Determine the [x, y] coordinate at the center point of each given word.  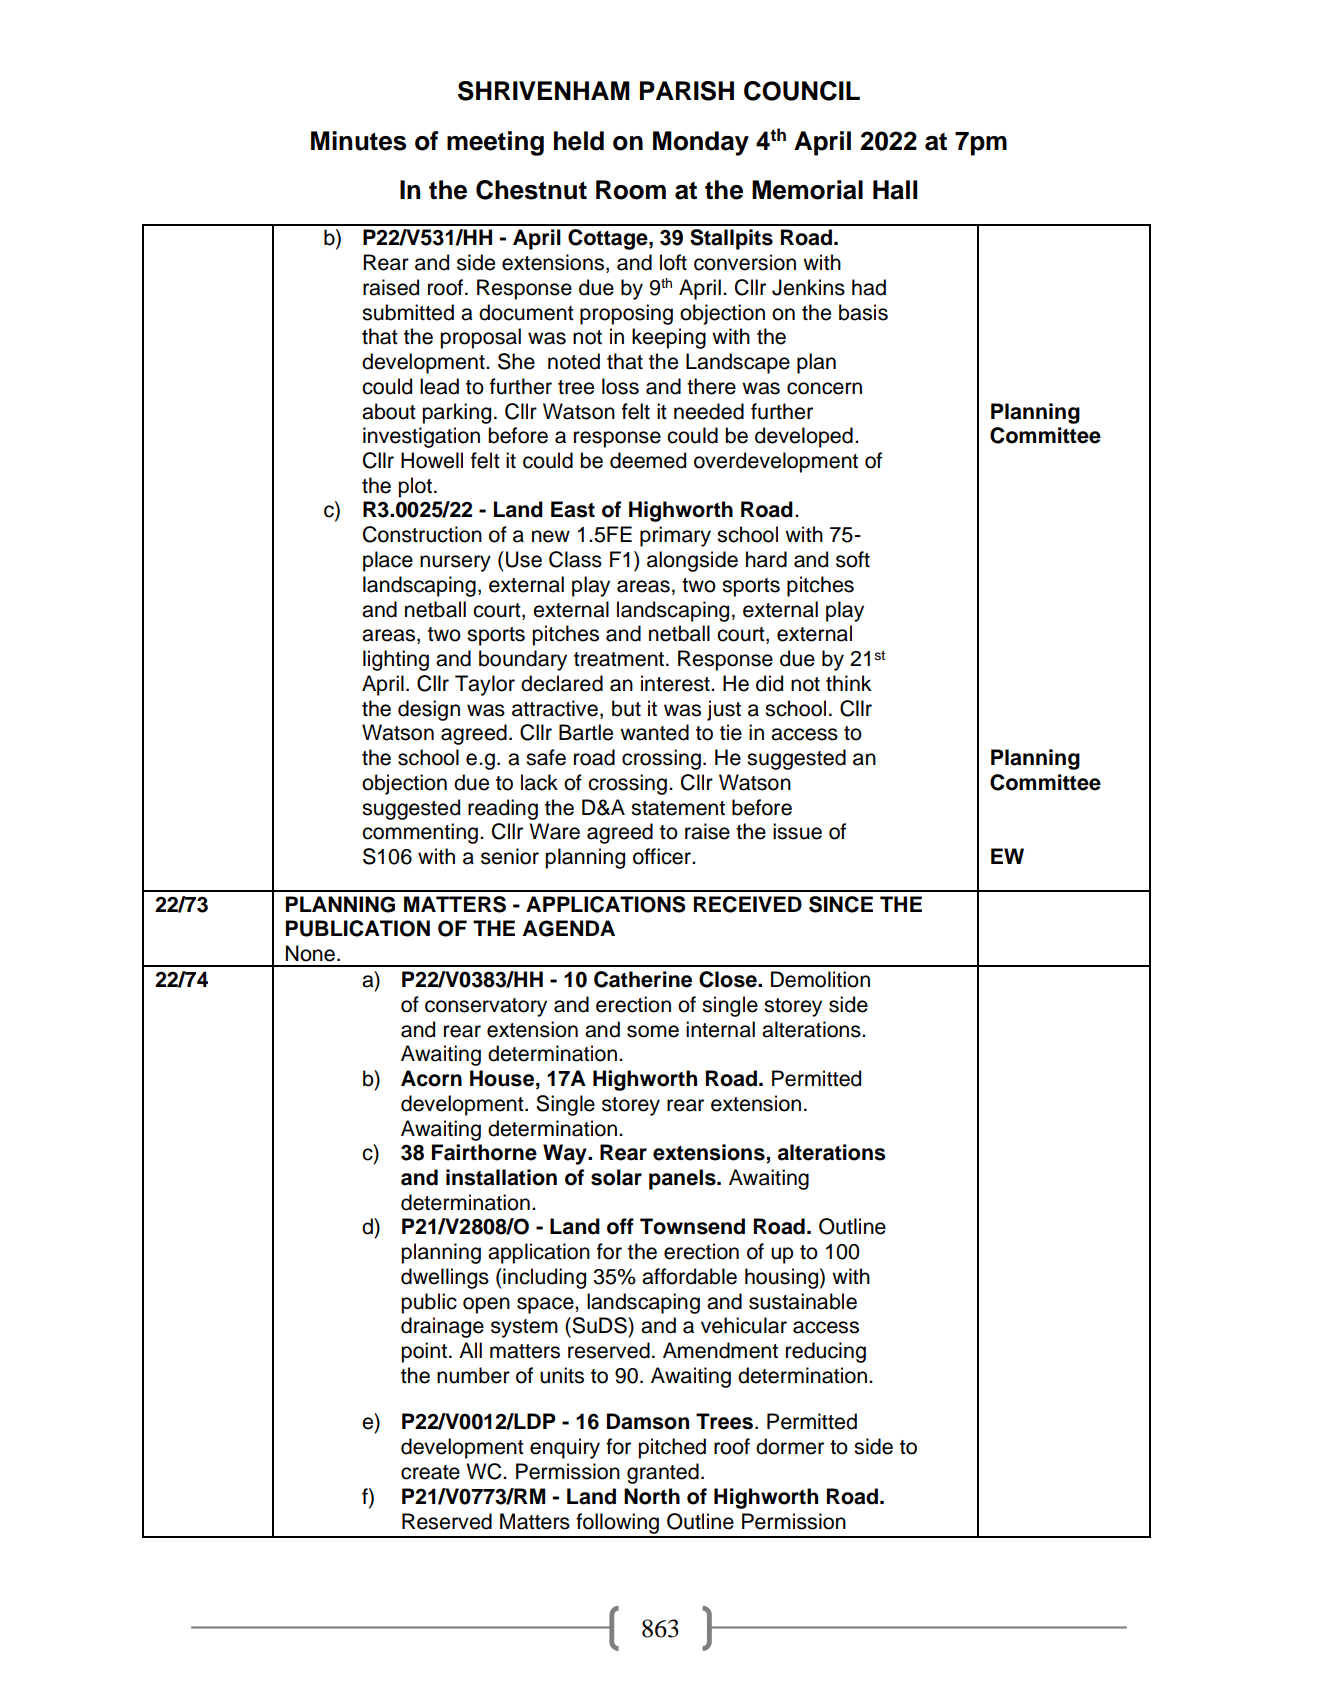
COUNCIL [802, 91]
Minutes [358, 141]
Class [575, 559]
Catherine [643, 979]
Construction [422, 534]
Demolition [820, 979]
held [579, 141]
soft [853, 559]
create [430, 1472]
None [310, 953]
